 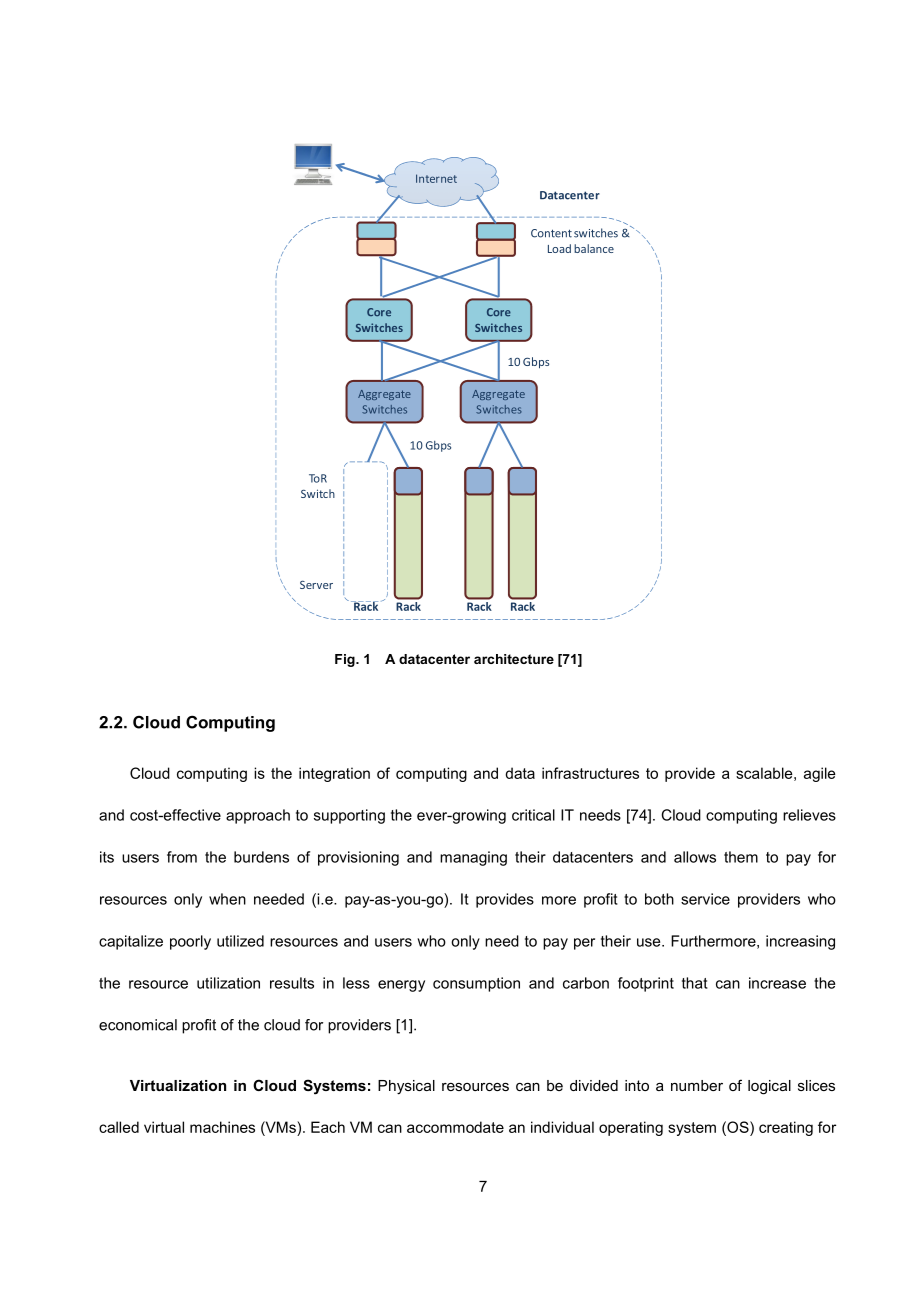 I want to click on Server, so click(x=316, y=584).
